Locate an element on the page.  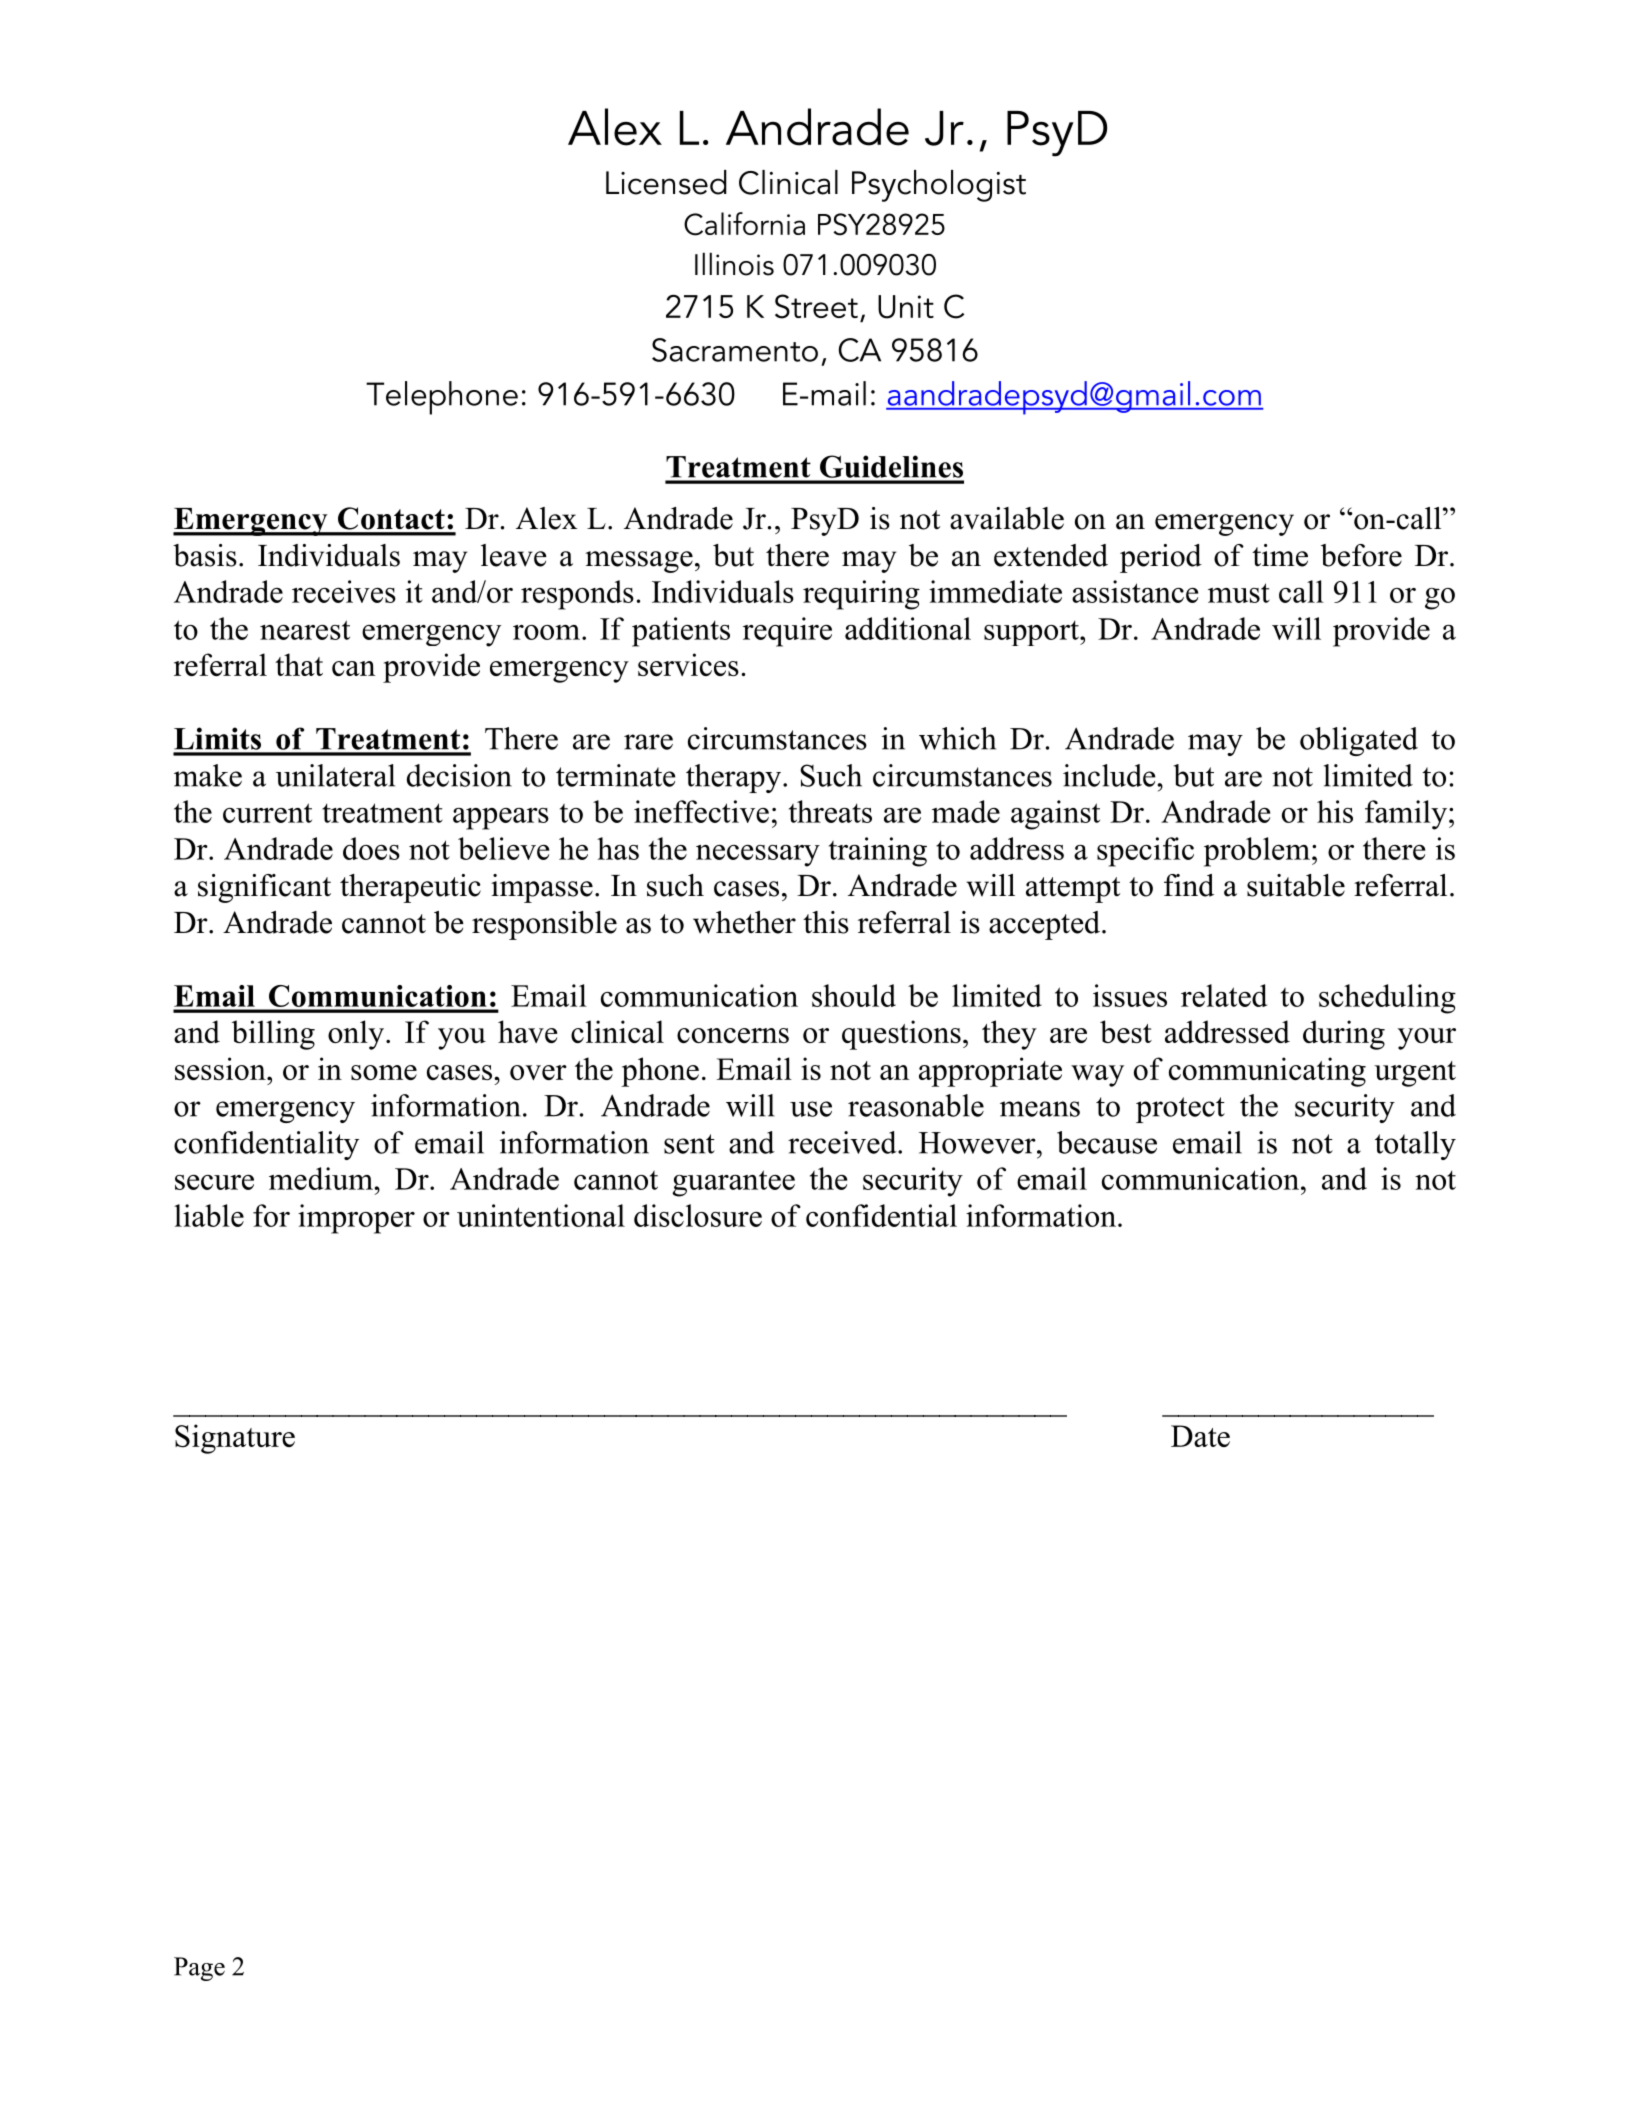
totally is located at coordinates (1415, 1145).
